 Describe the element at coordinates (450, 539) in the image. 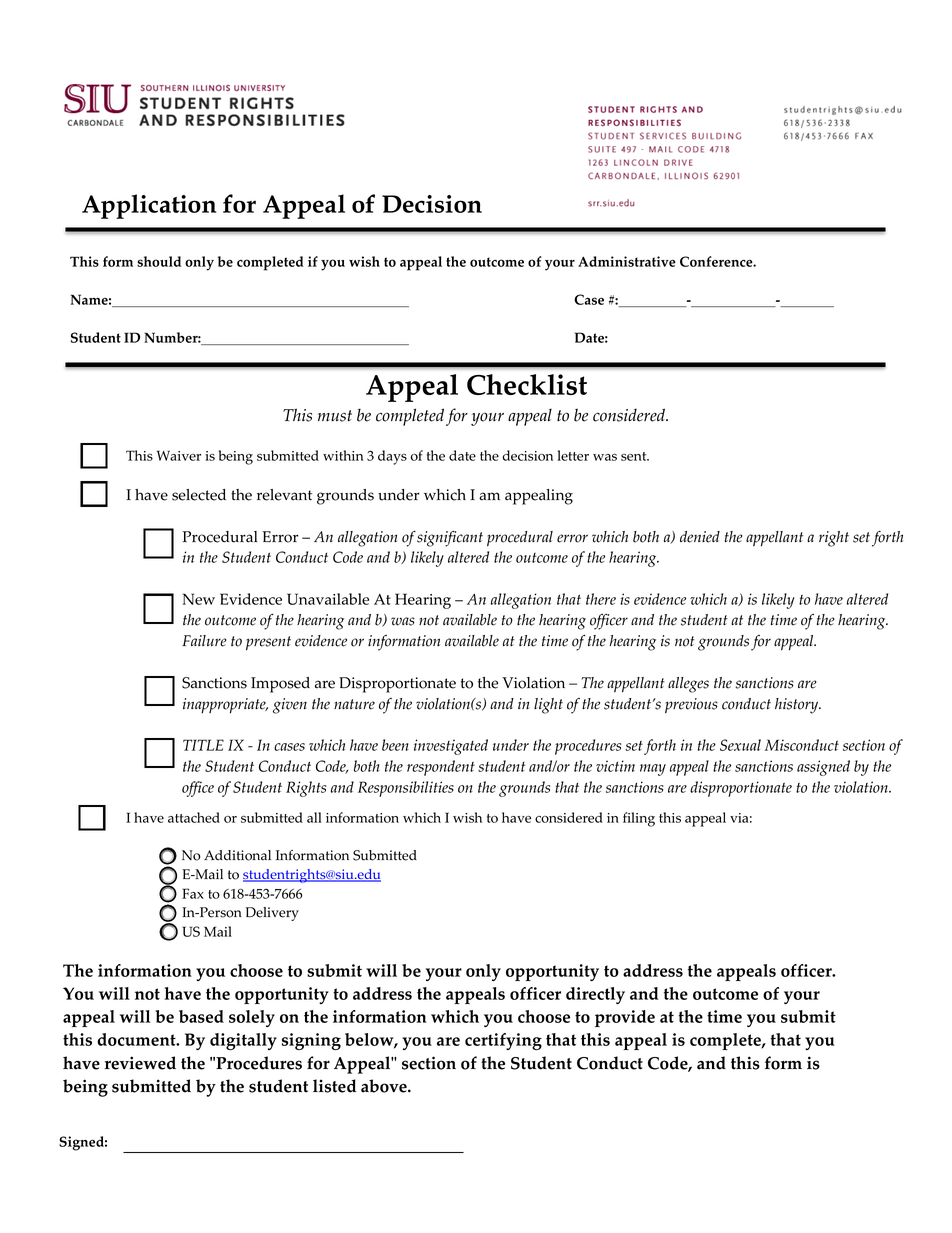

I see `significant` at that location.
